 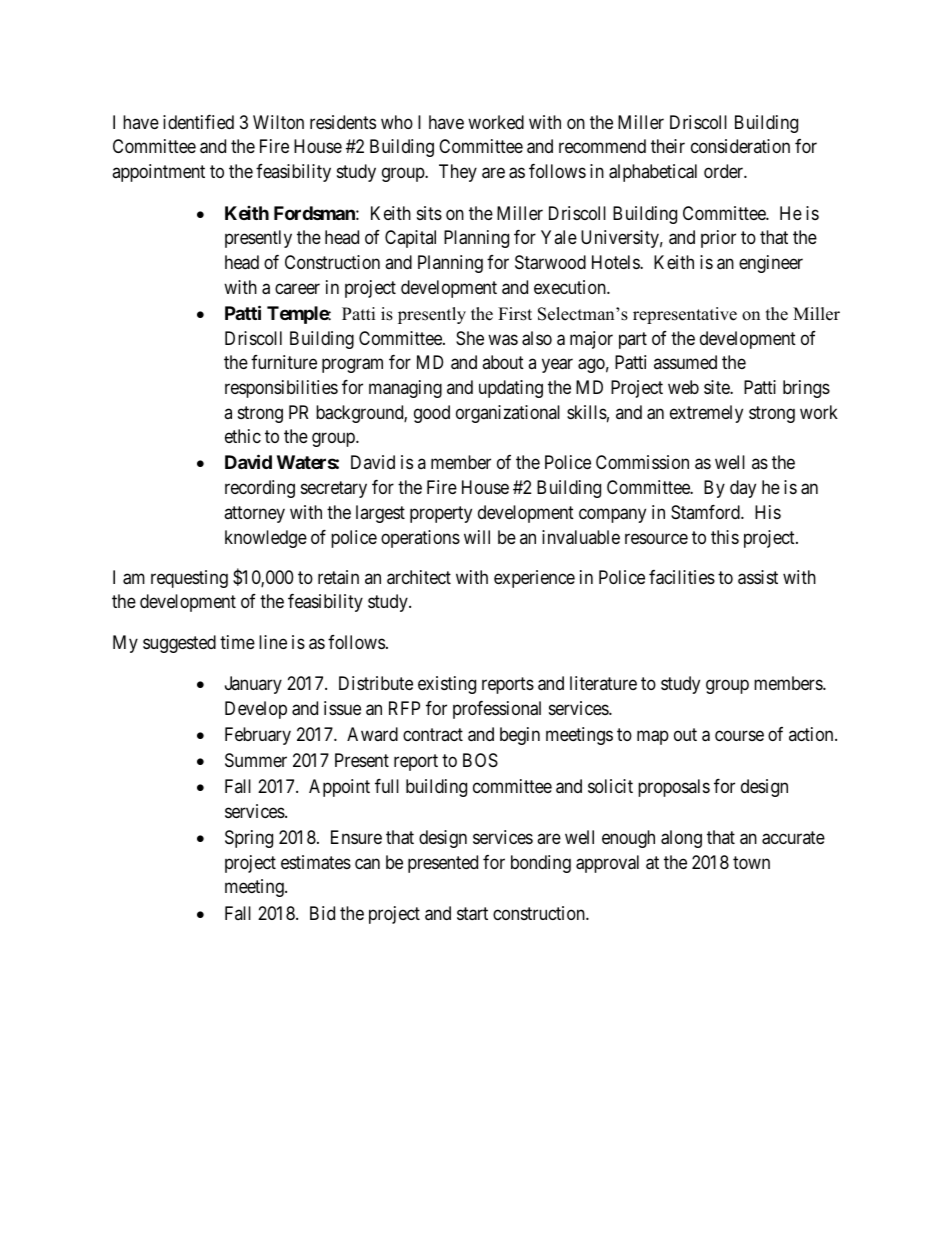 I want to click on will, so click(x=477, y=537).
